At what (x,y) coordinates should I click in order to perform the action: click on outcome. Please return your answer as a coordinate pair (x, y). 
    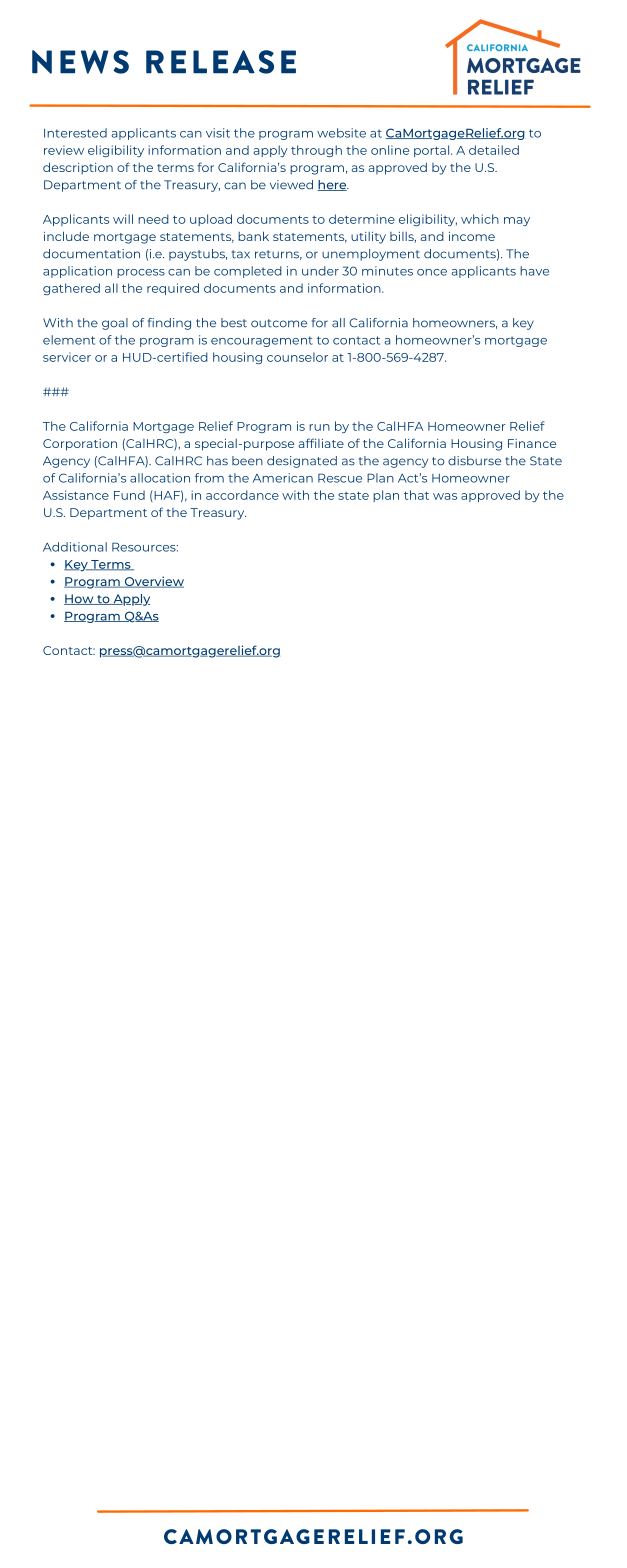
    Looking at the image, I should click on (279, 323).
